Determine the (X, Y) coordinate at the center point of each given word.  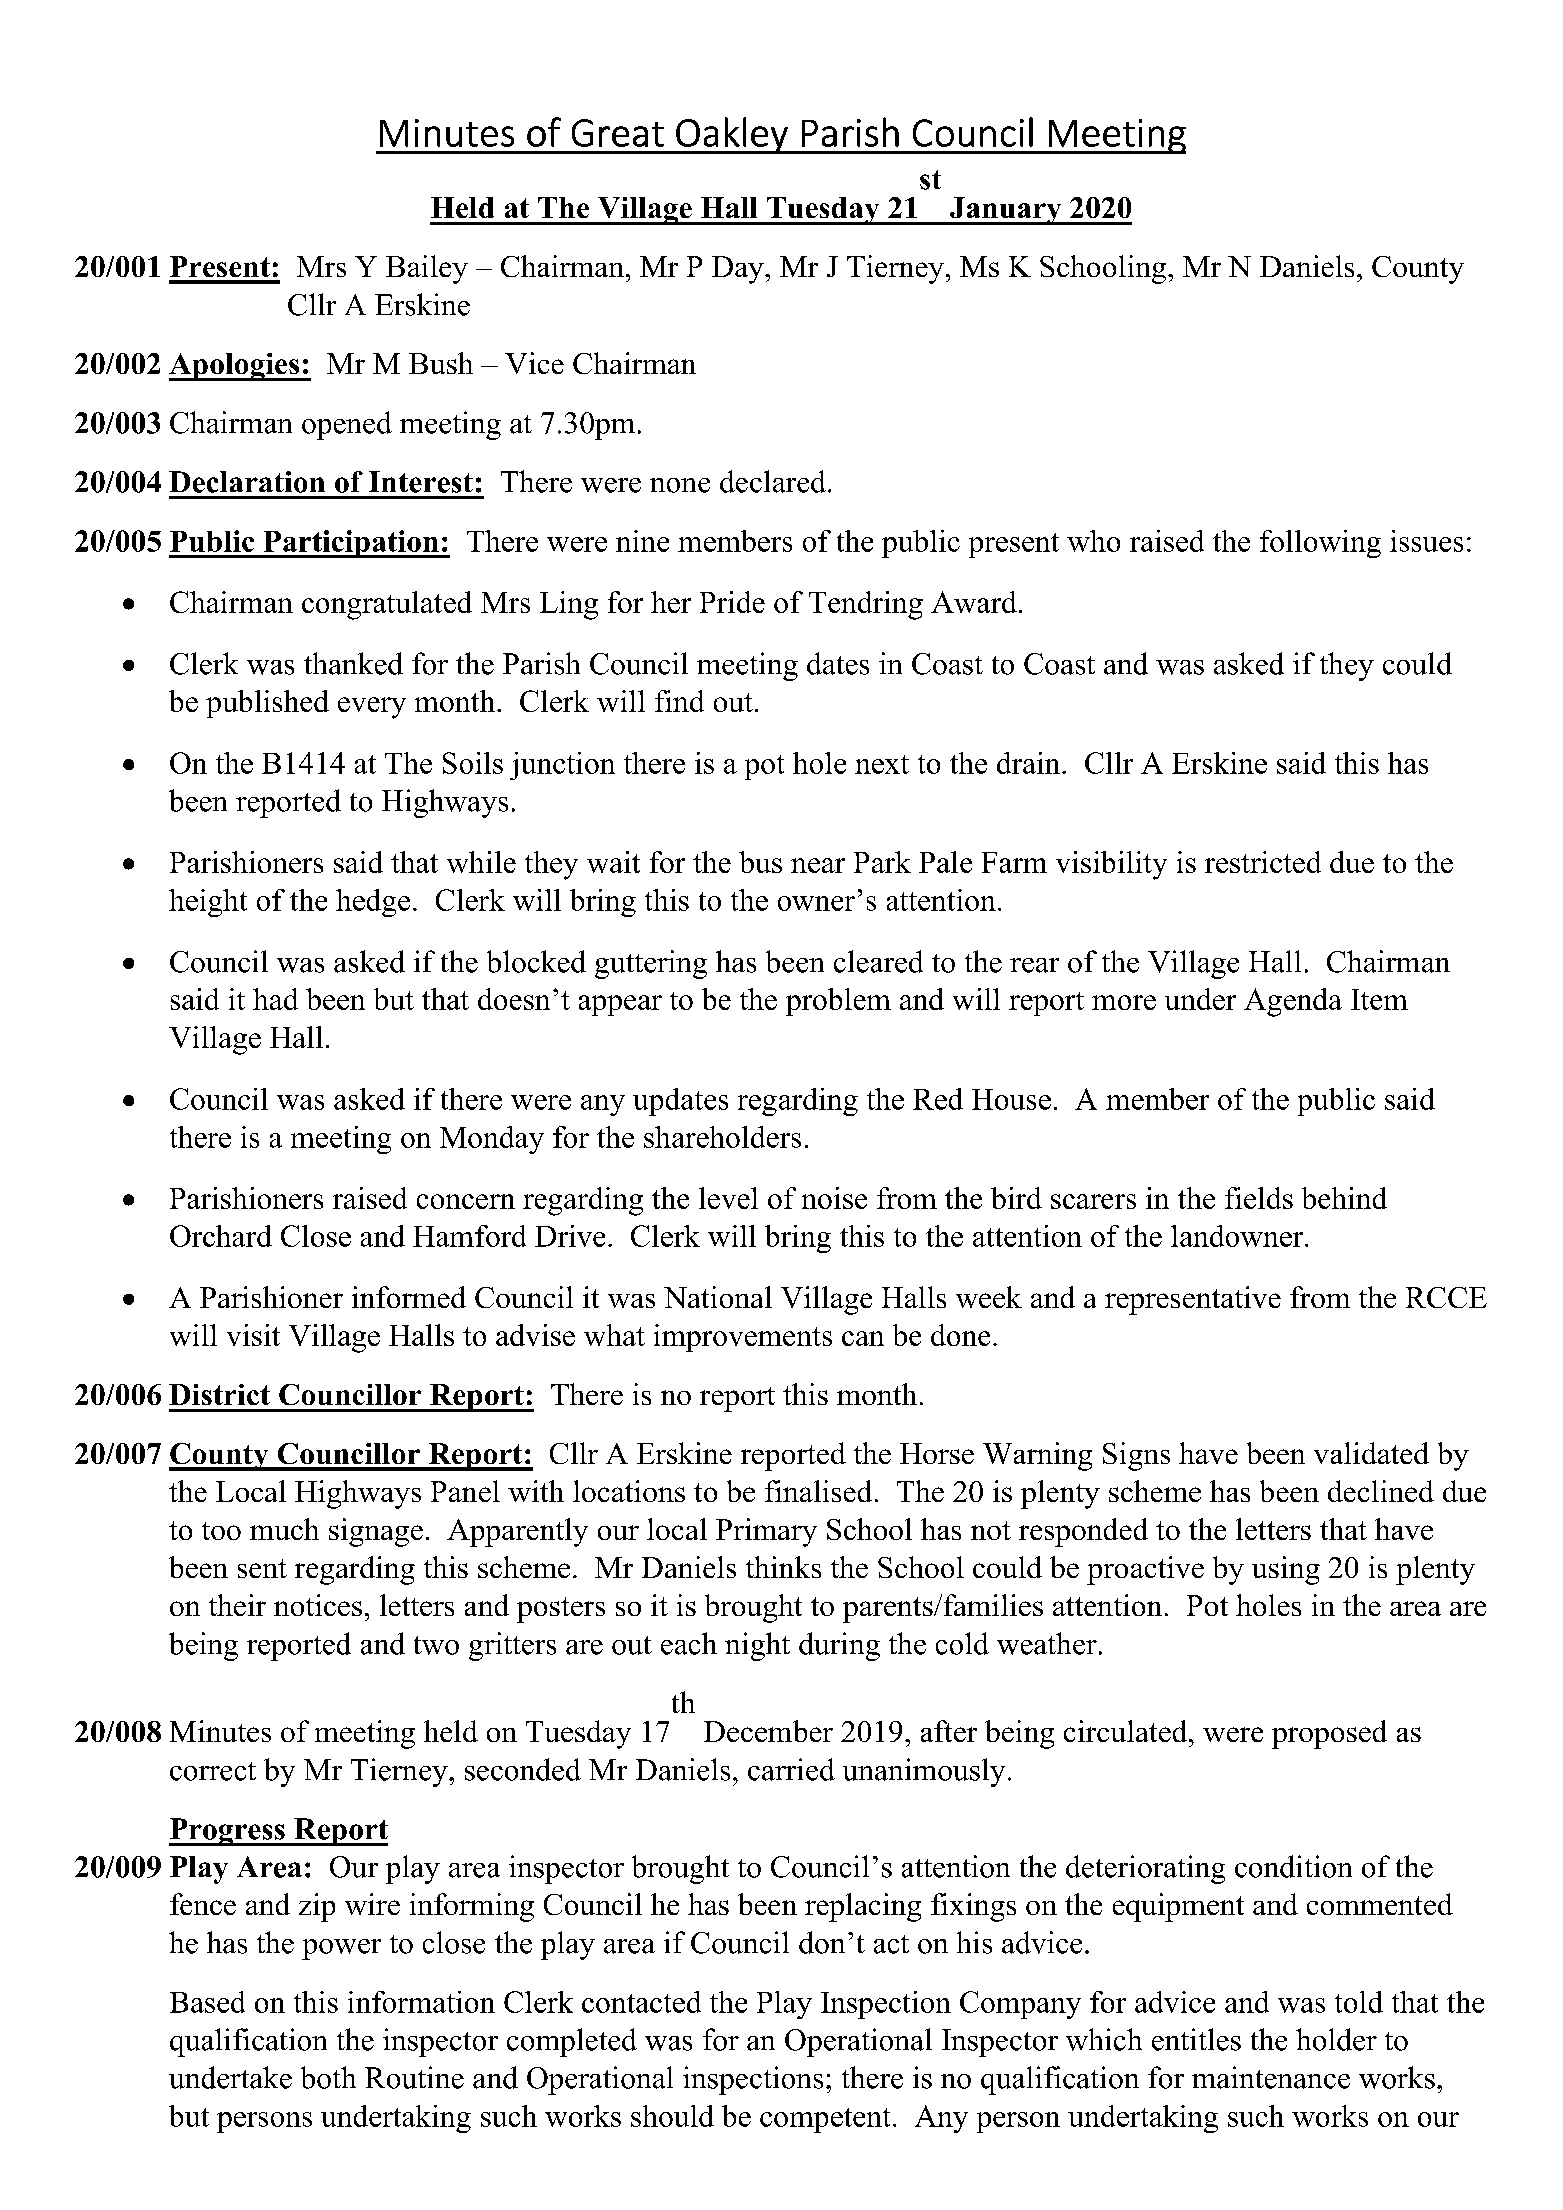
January (1006, 211)
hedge (373, 903)
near (818, 865)
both (328, 2077)
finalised (818, 1491)
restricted (1263, 862)
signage (376, 1532)
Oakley (732, 135)
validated (1371, 1453)
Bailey (427, 269)
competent (825, 2120)
